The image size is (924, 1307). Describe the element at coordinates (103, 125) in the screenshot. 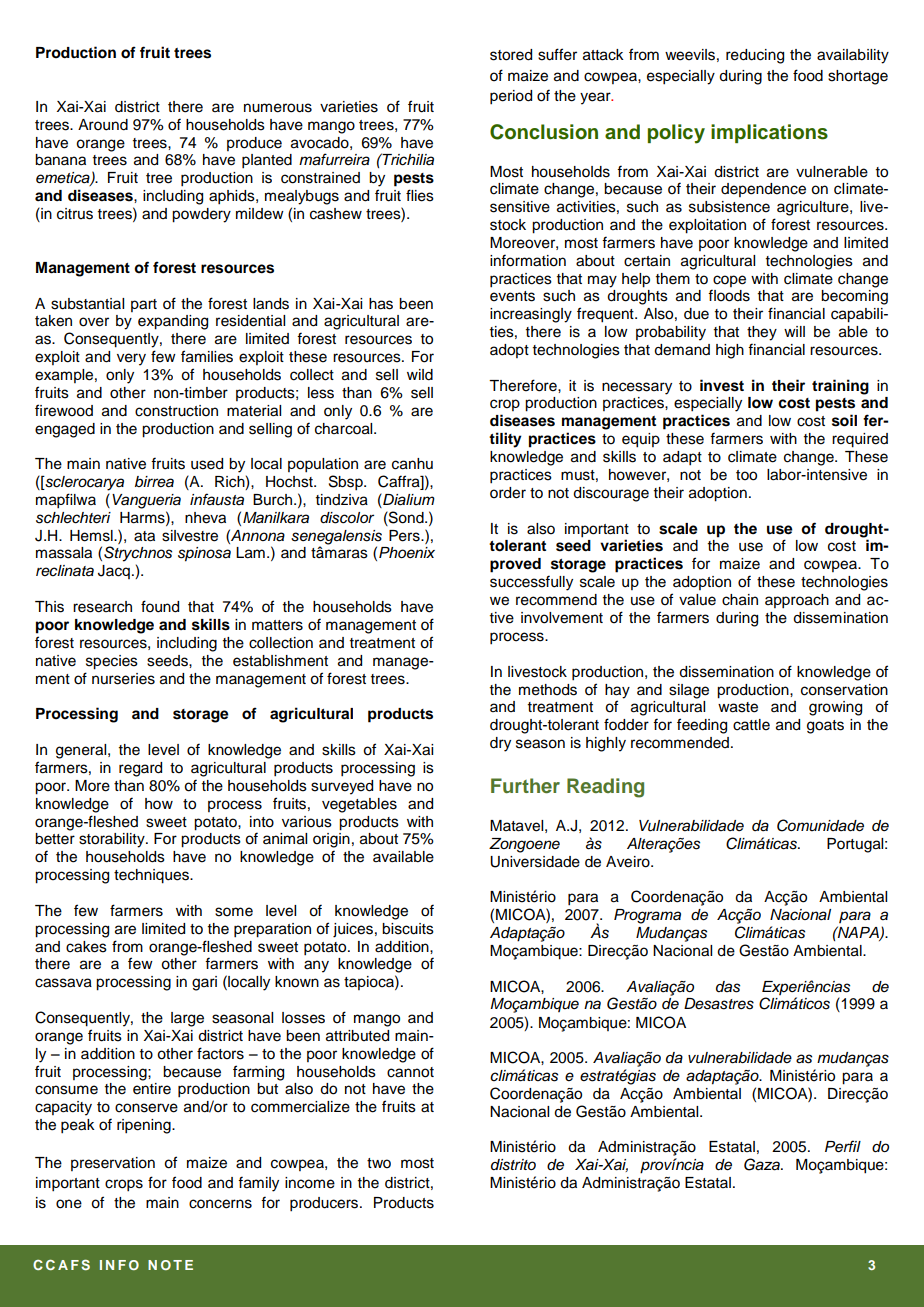

I see `Around` at that location.
